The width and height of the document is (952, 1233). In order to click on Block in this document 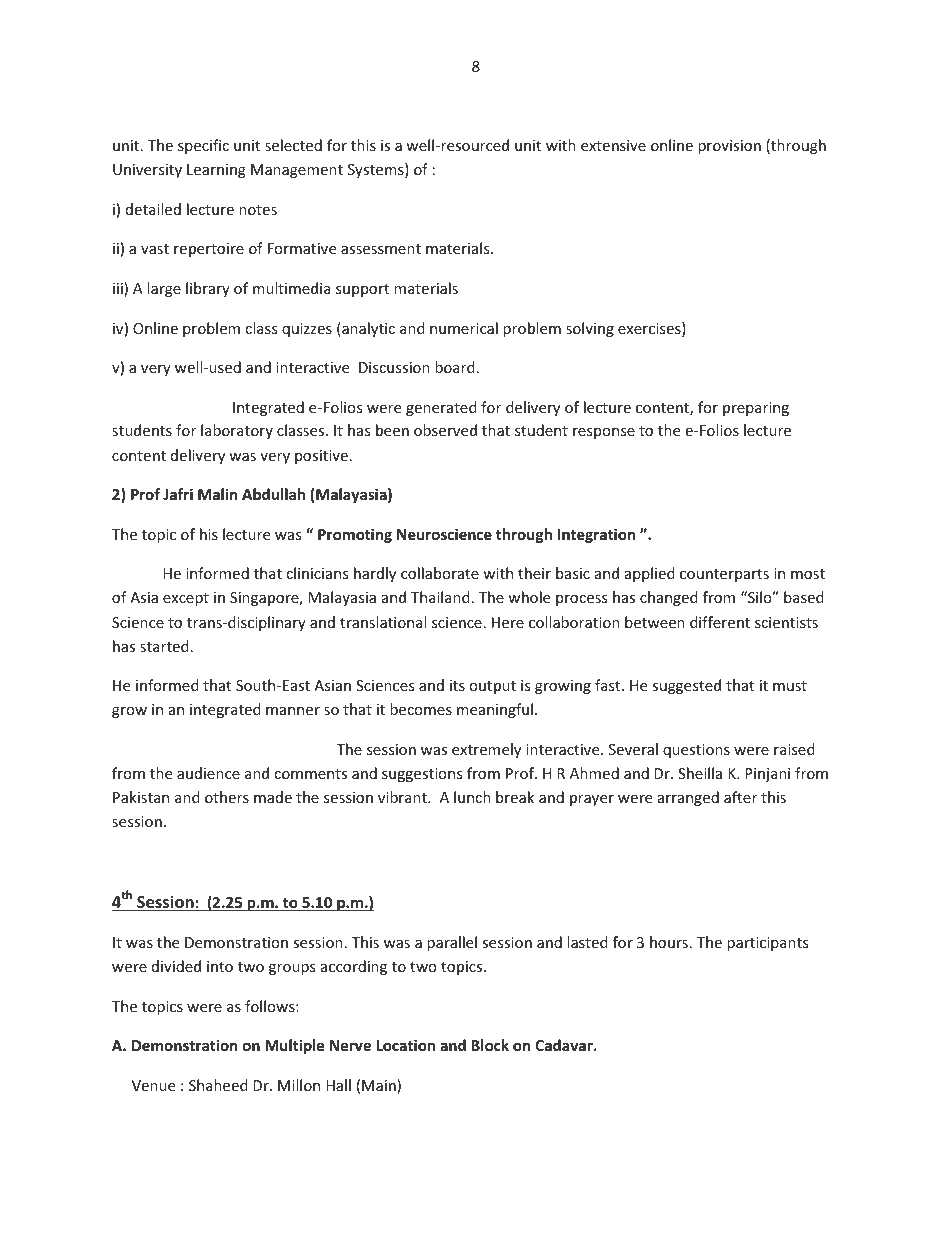, I will do `click(490, 1045)`.
